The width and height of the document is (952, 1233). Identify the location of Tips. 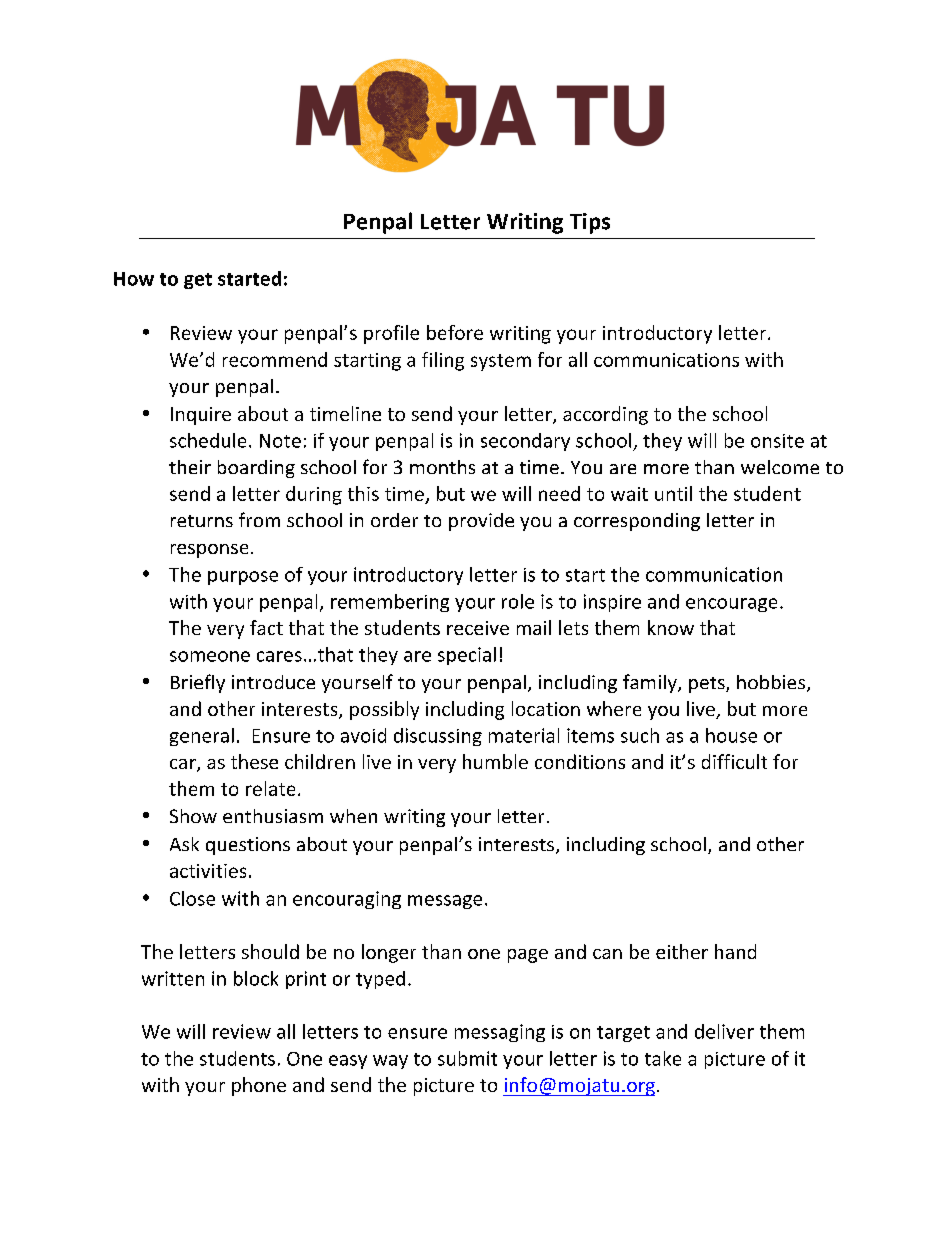
(590, 223).
